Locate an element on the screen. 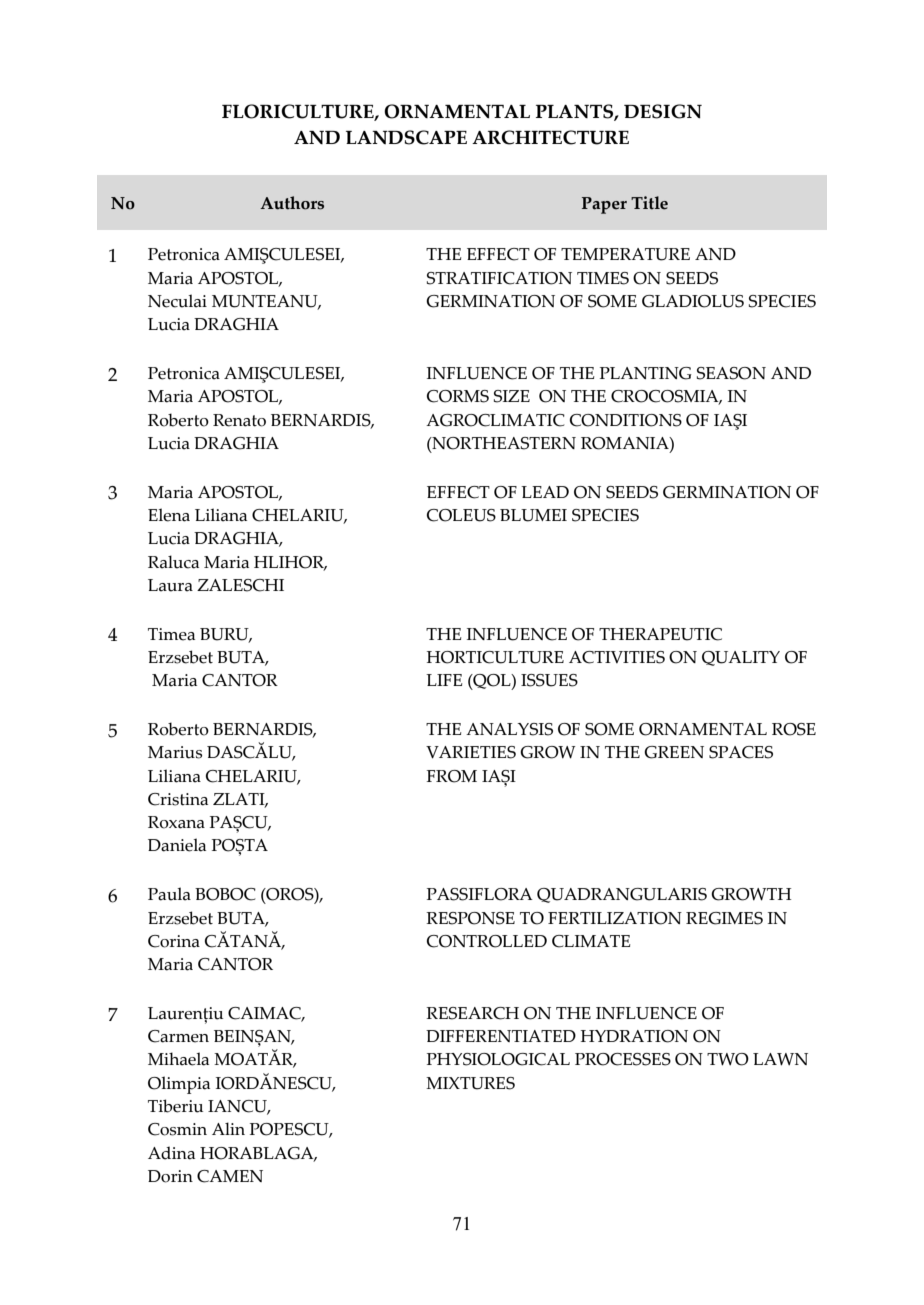 This screenshot has height=1305, width=924. REGIMES is located at coordinates (724, 918).
